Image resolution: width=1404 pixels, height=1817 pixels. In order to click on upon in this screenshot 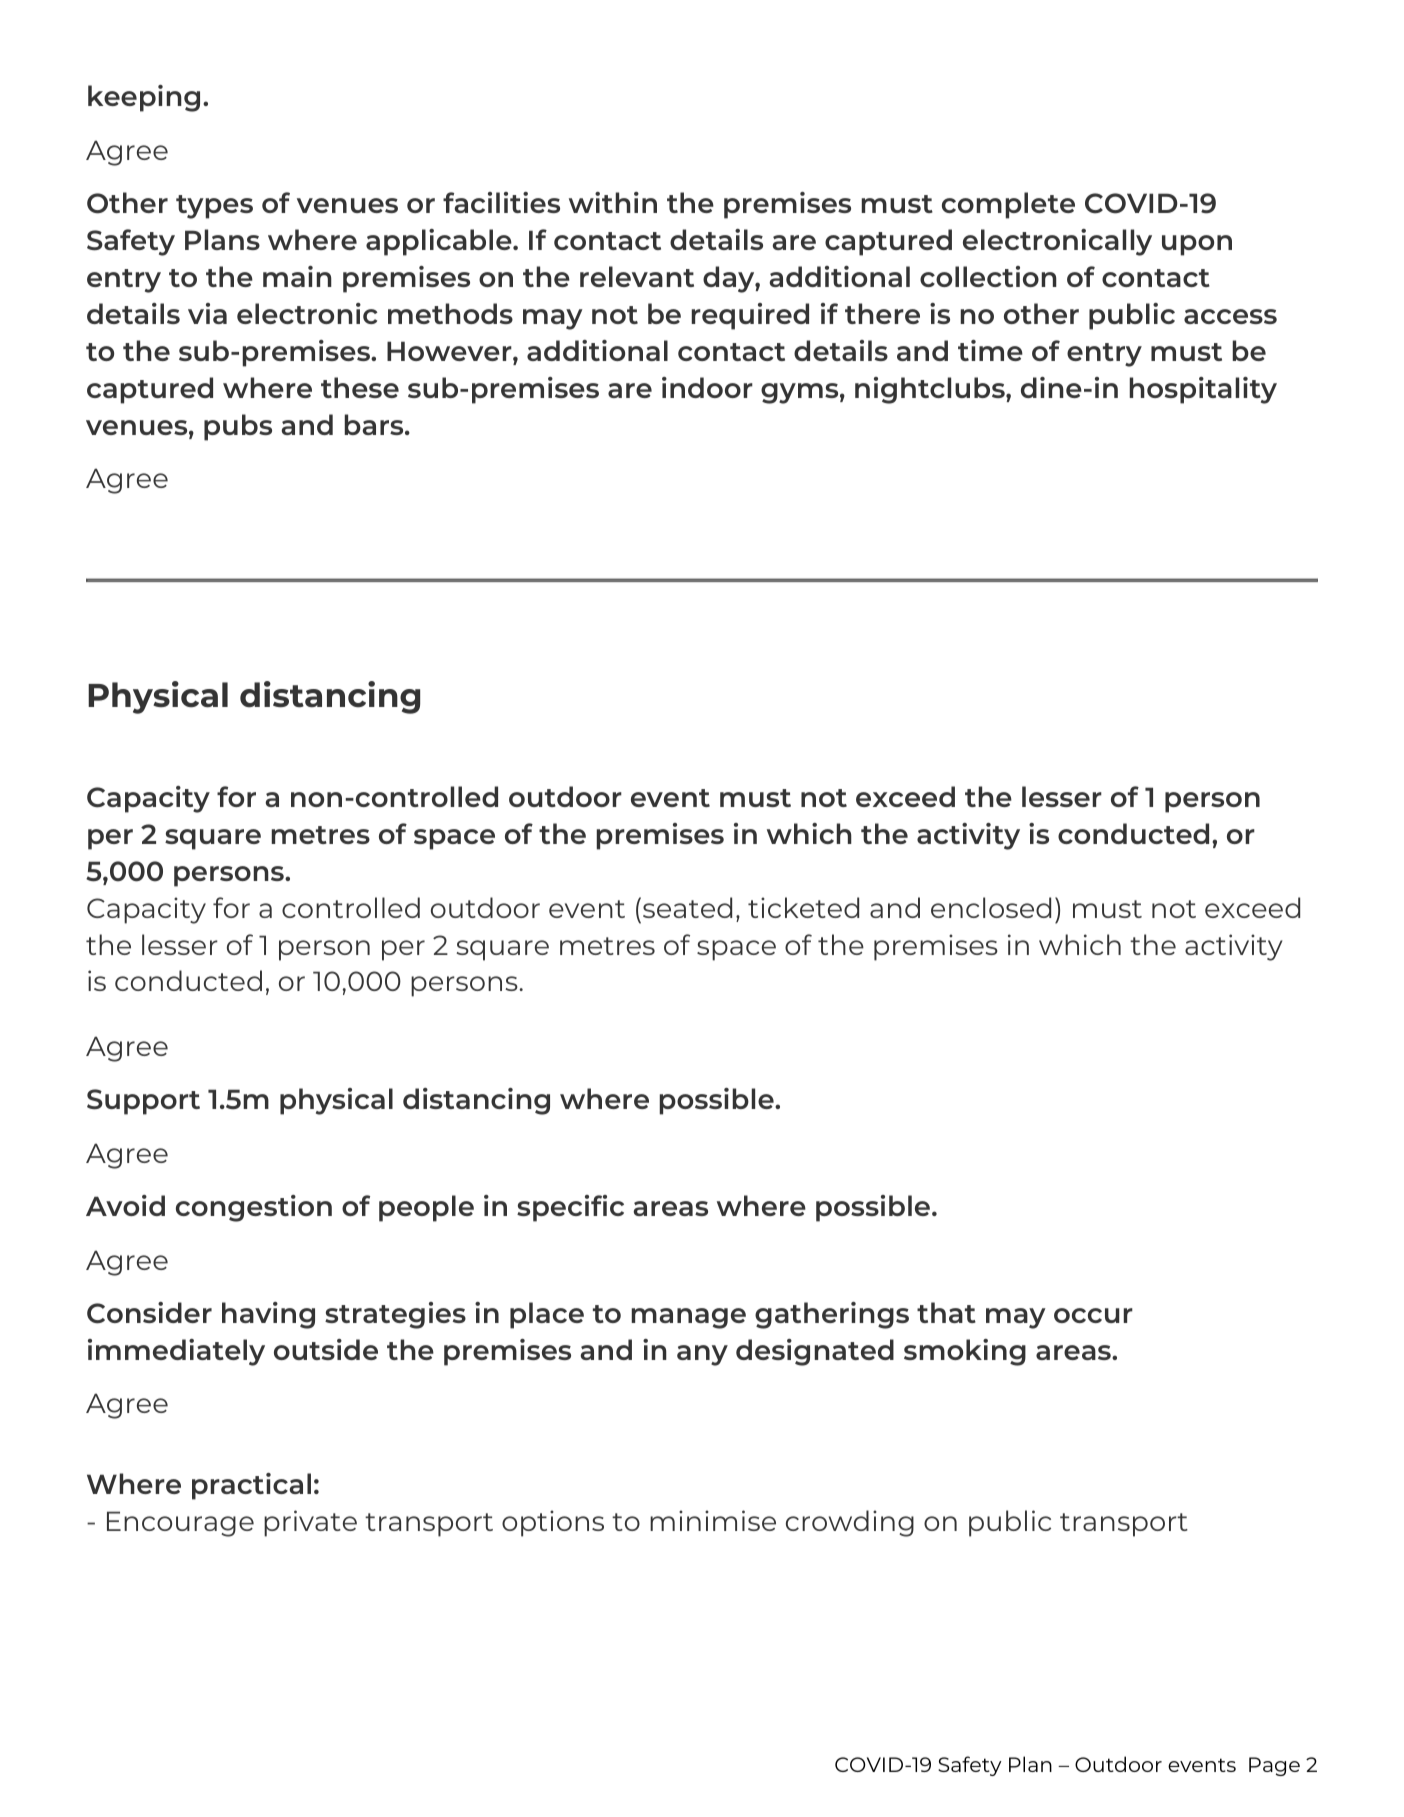, I will do `click(1197, 245)`.
